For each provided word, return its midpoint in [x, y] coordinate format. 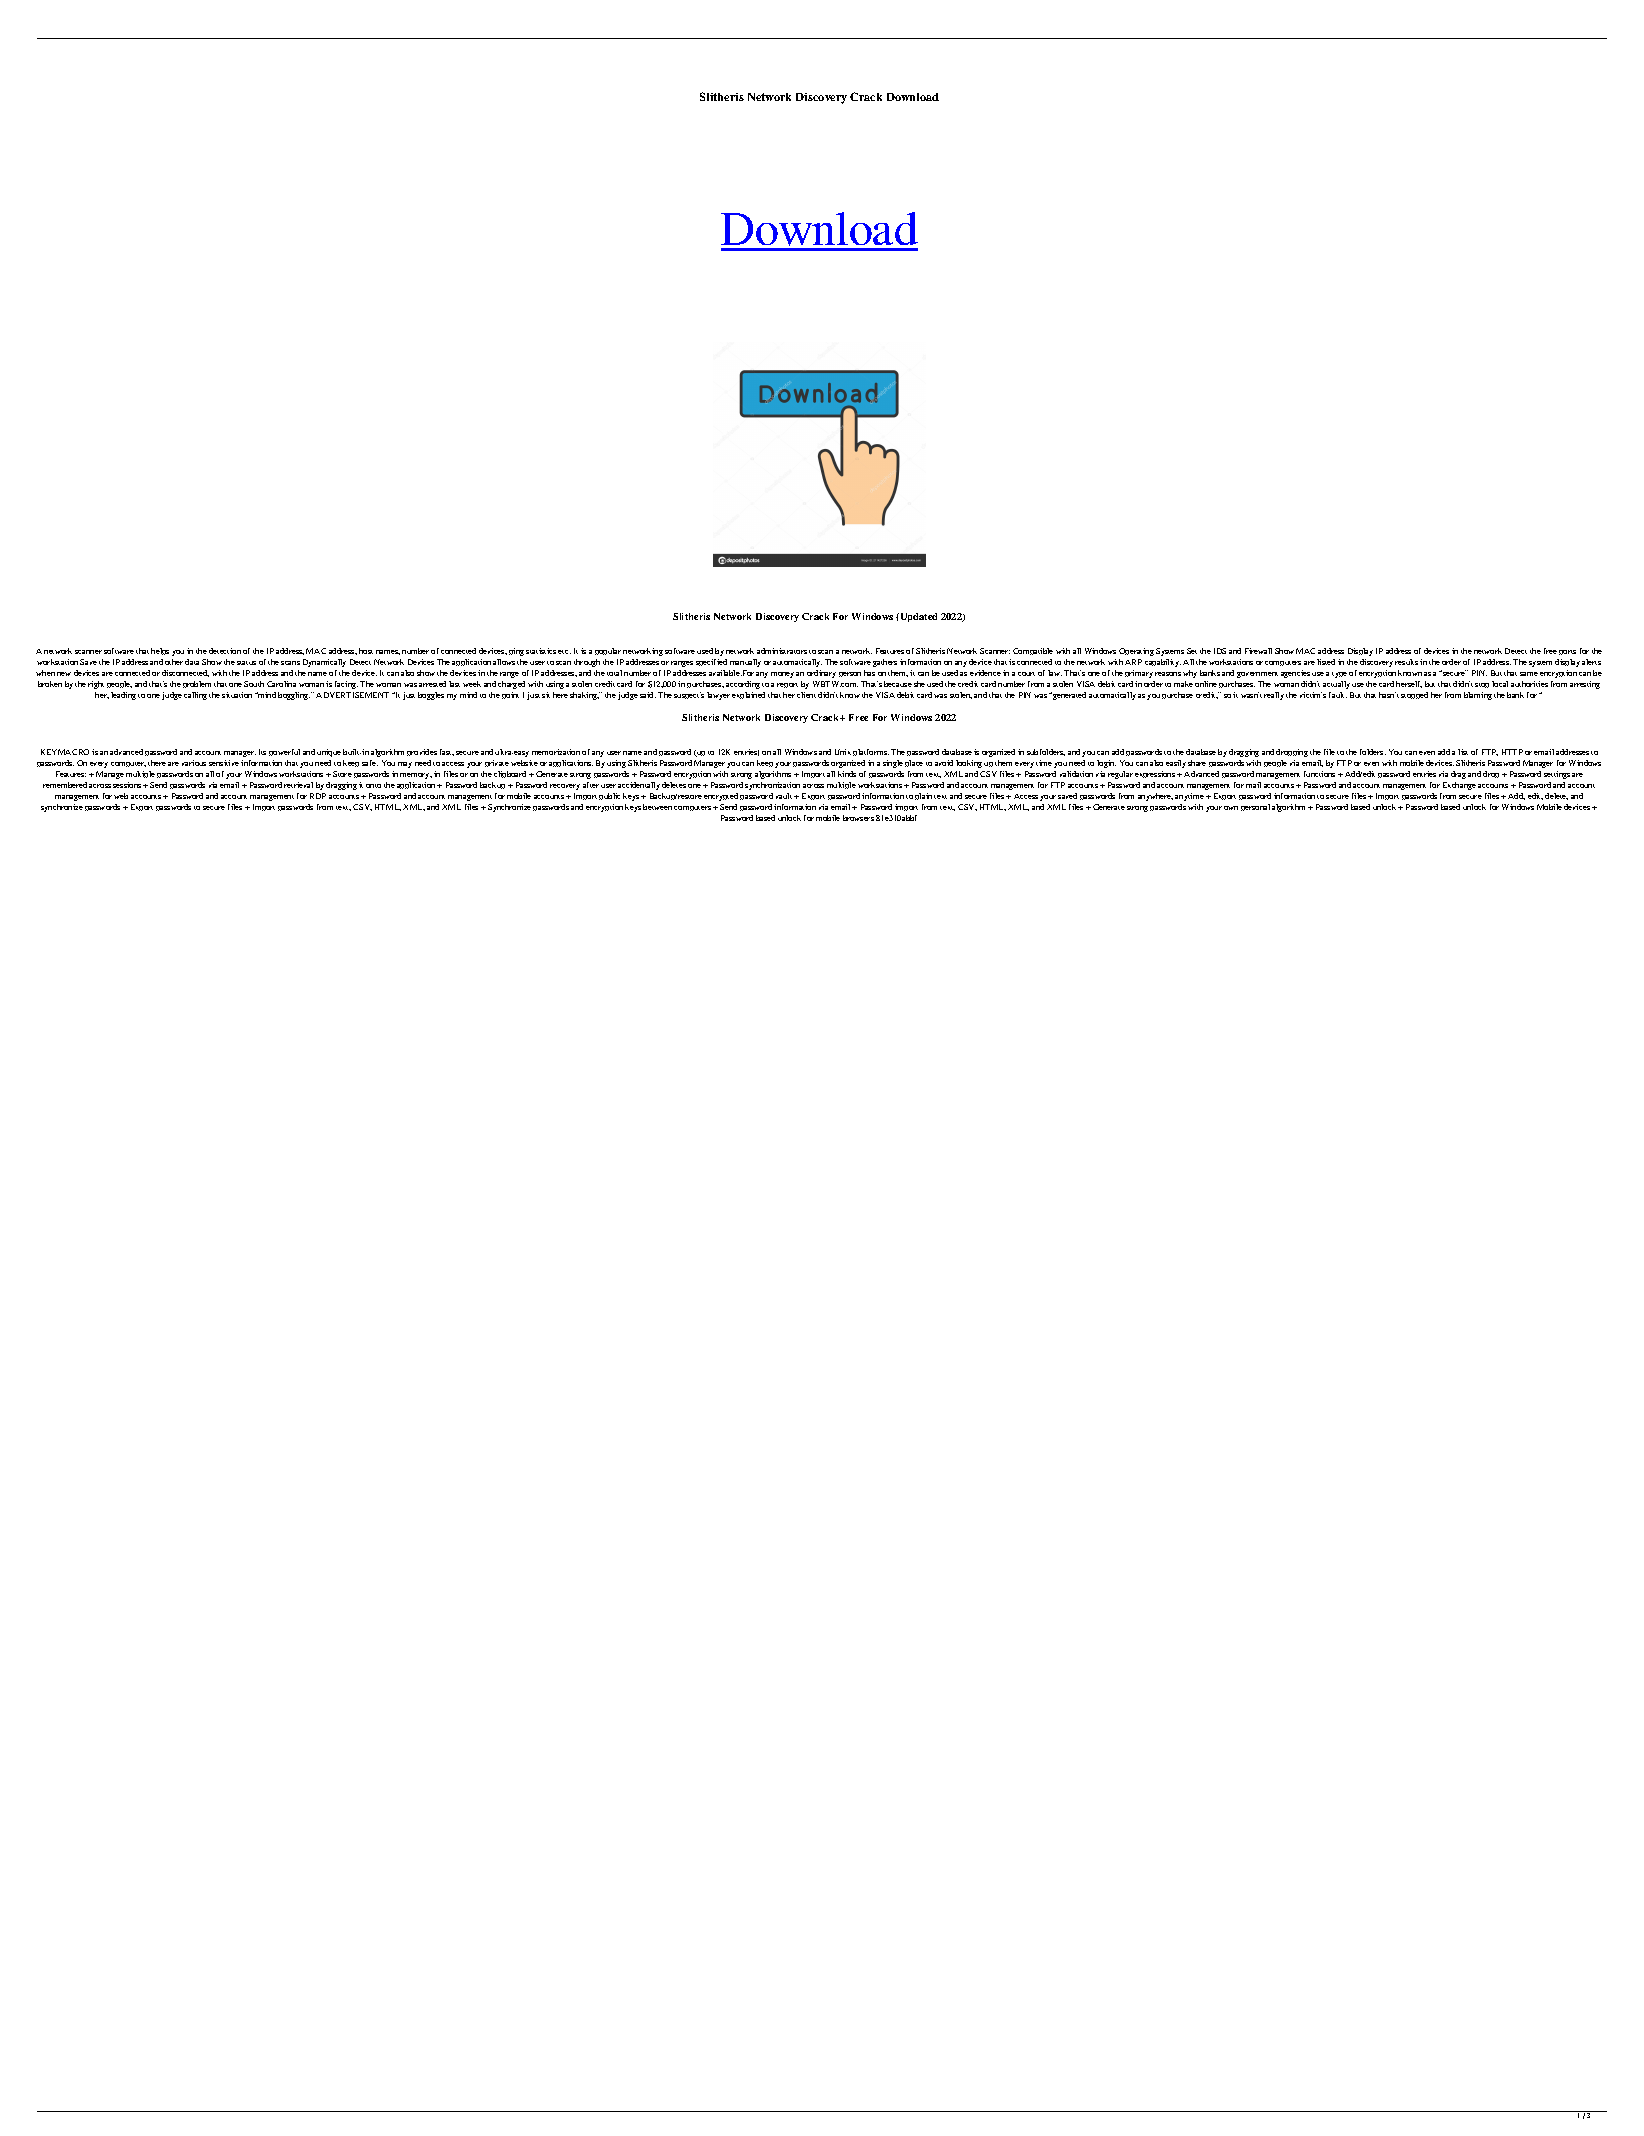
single [893, 764]
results [1406, 662]
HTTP [1512, 752]
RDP [318, 796]
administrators [782, 651]
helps [160, 651]
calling [195, 696]
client [806, 695]
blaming [1478, 696]
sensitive [224, 763]
